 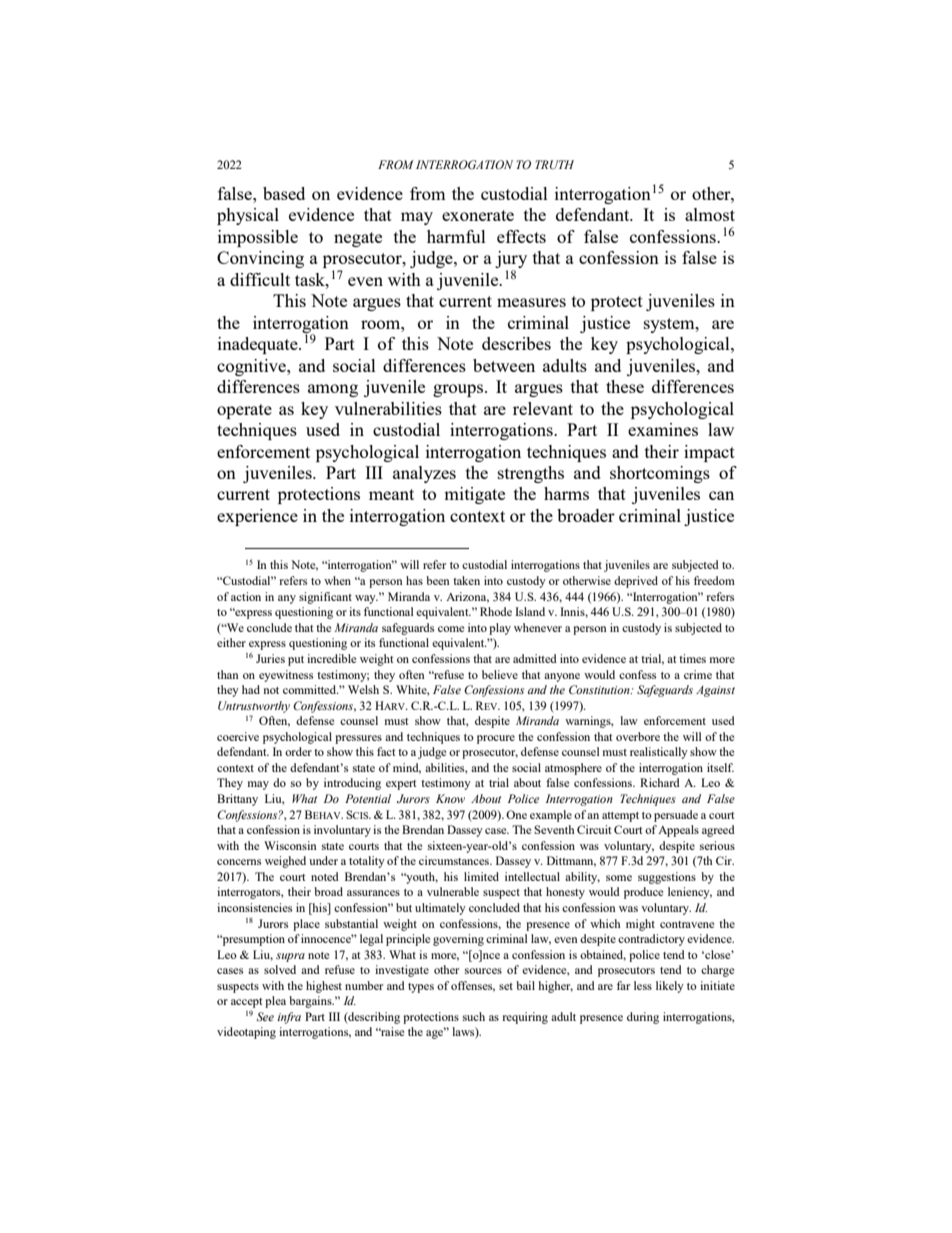 What do you see at coordinates (257, 517) in the screenshot?
I see `experience` at bounding box center [257, 517].
